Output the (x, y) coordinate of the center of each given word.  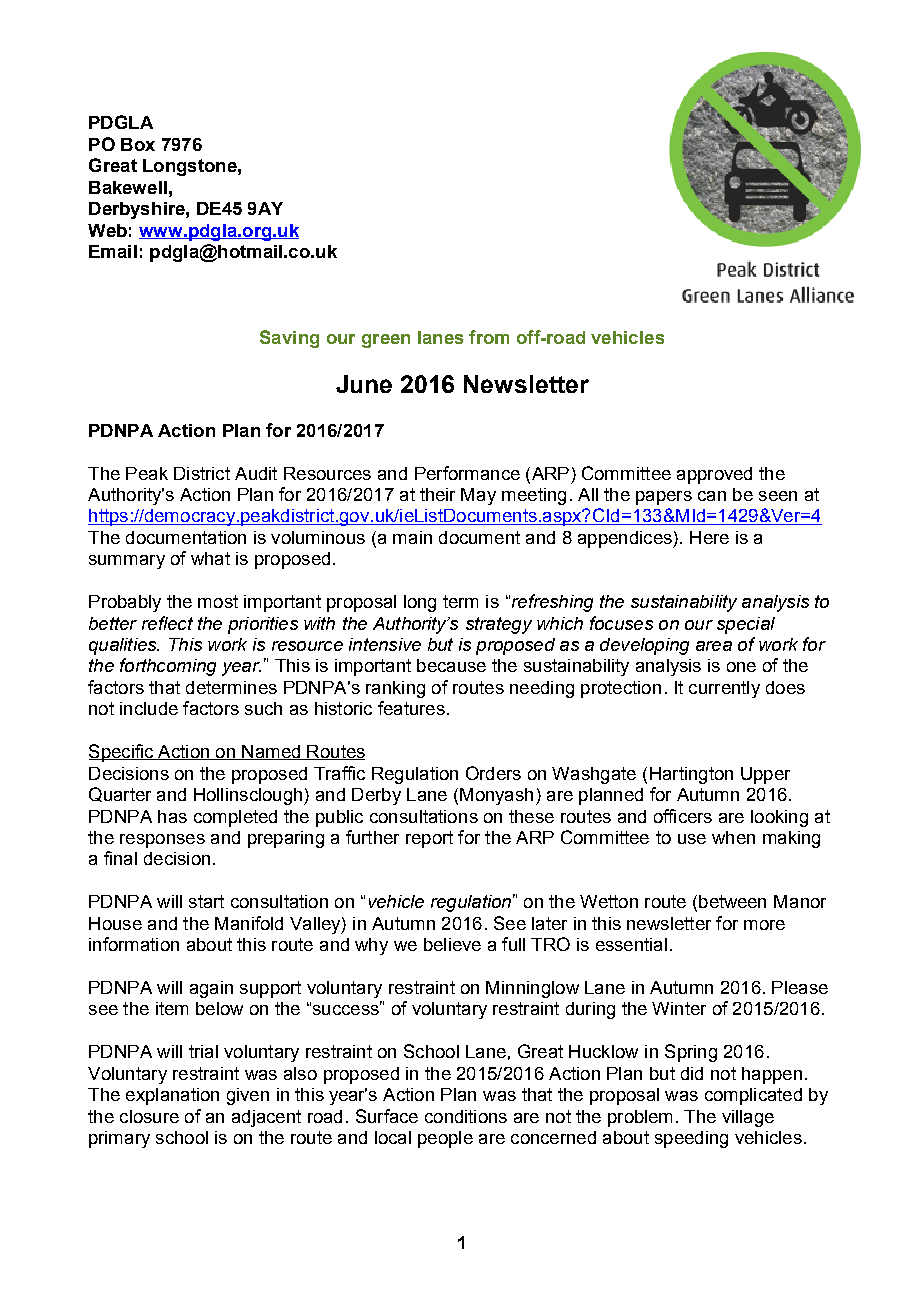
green (386, 341)
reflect (167, 623)
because (451, 665)
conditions (466, 1116)
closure (149, 1116)
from (489, 337)
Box (138, 144)
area (714, 646)
